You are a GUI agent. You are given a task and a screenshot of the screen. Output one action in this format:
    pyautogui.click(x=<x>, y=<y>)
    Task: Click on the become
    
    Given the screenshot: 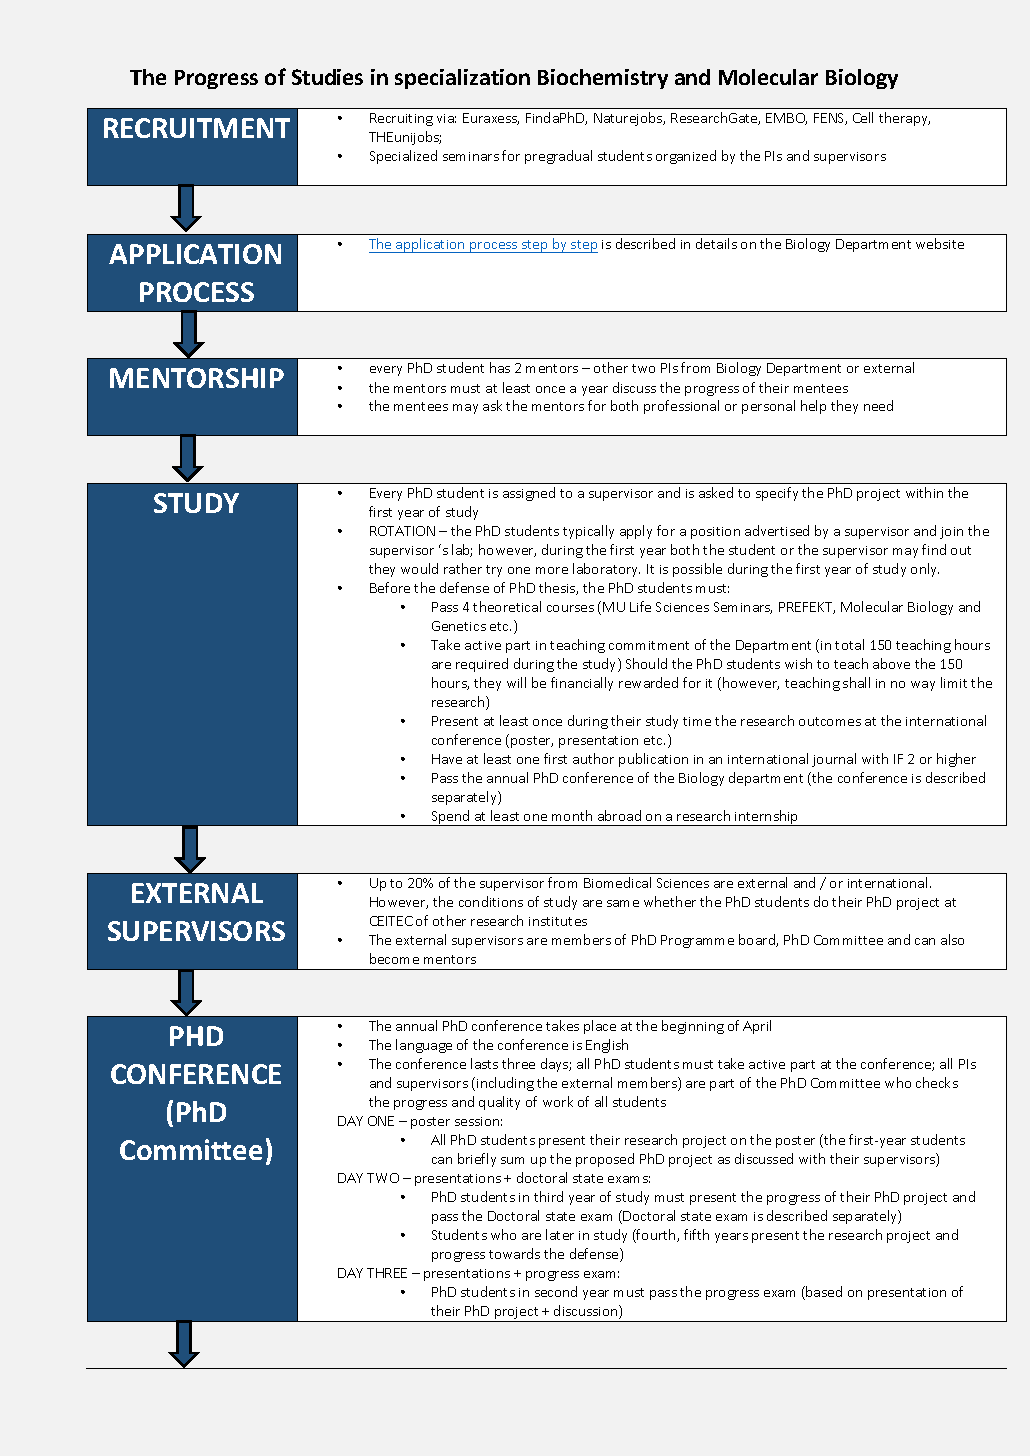 What is the action you would take?
    pyautogui.click(x=394, y=958)
